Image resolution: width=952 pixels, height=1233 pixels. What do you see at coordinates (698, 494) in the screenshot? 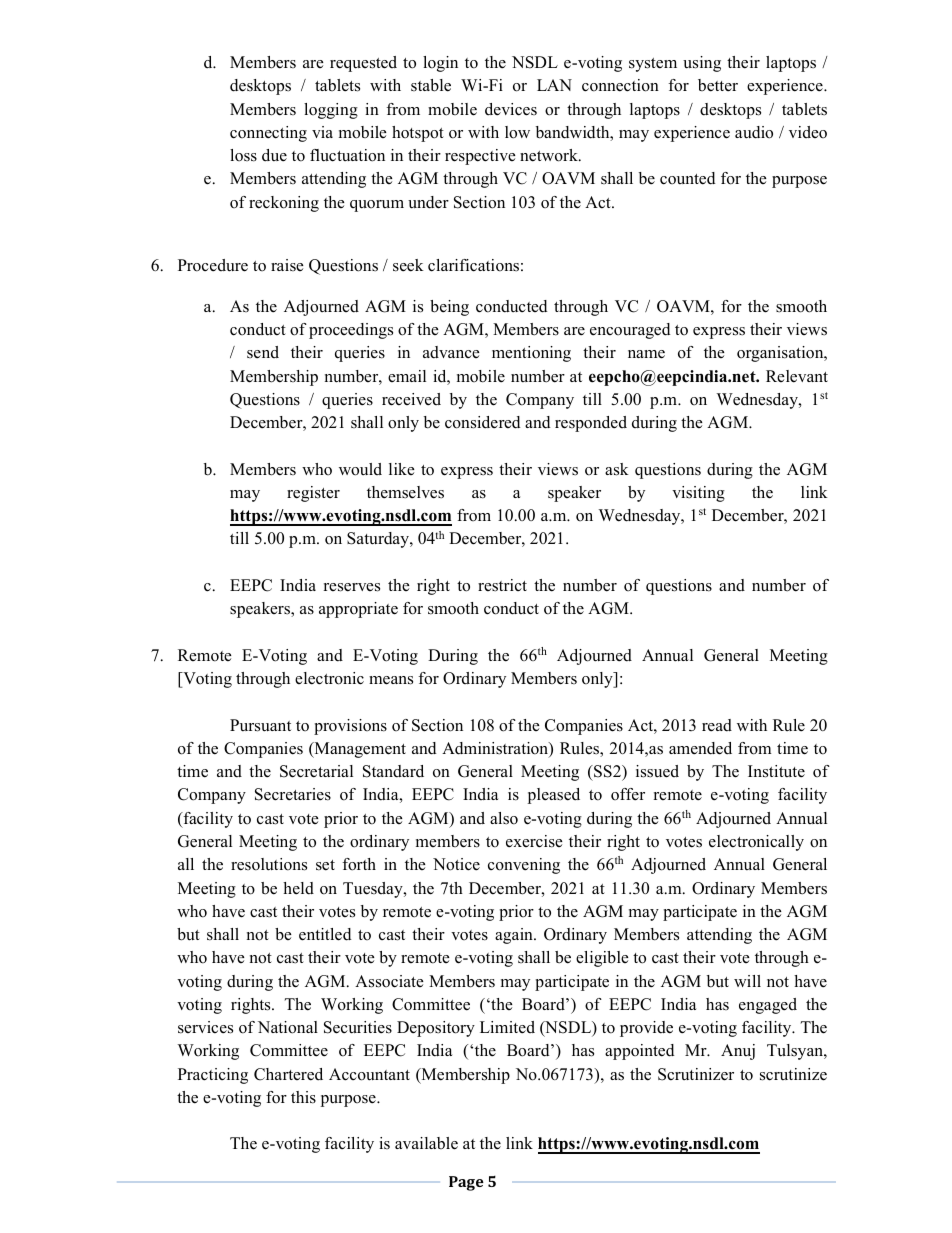
I see `visiting` at bounding box center [698, 494].
